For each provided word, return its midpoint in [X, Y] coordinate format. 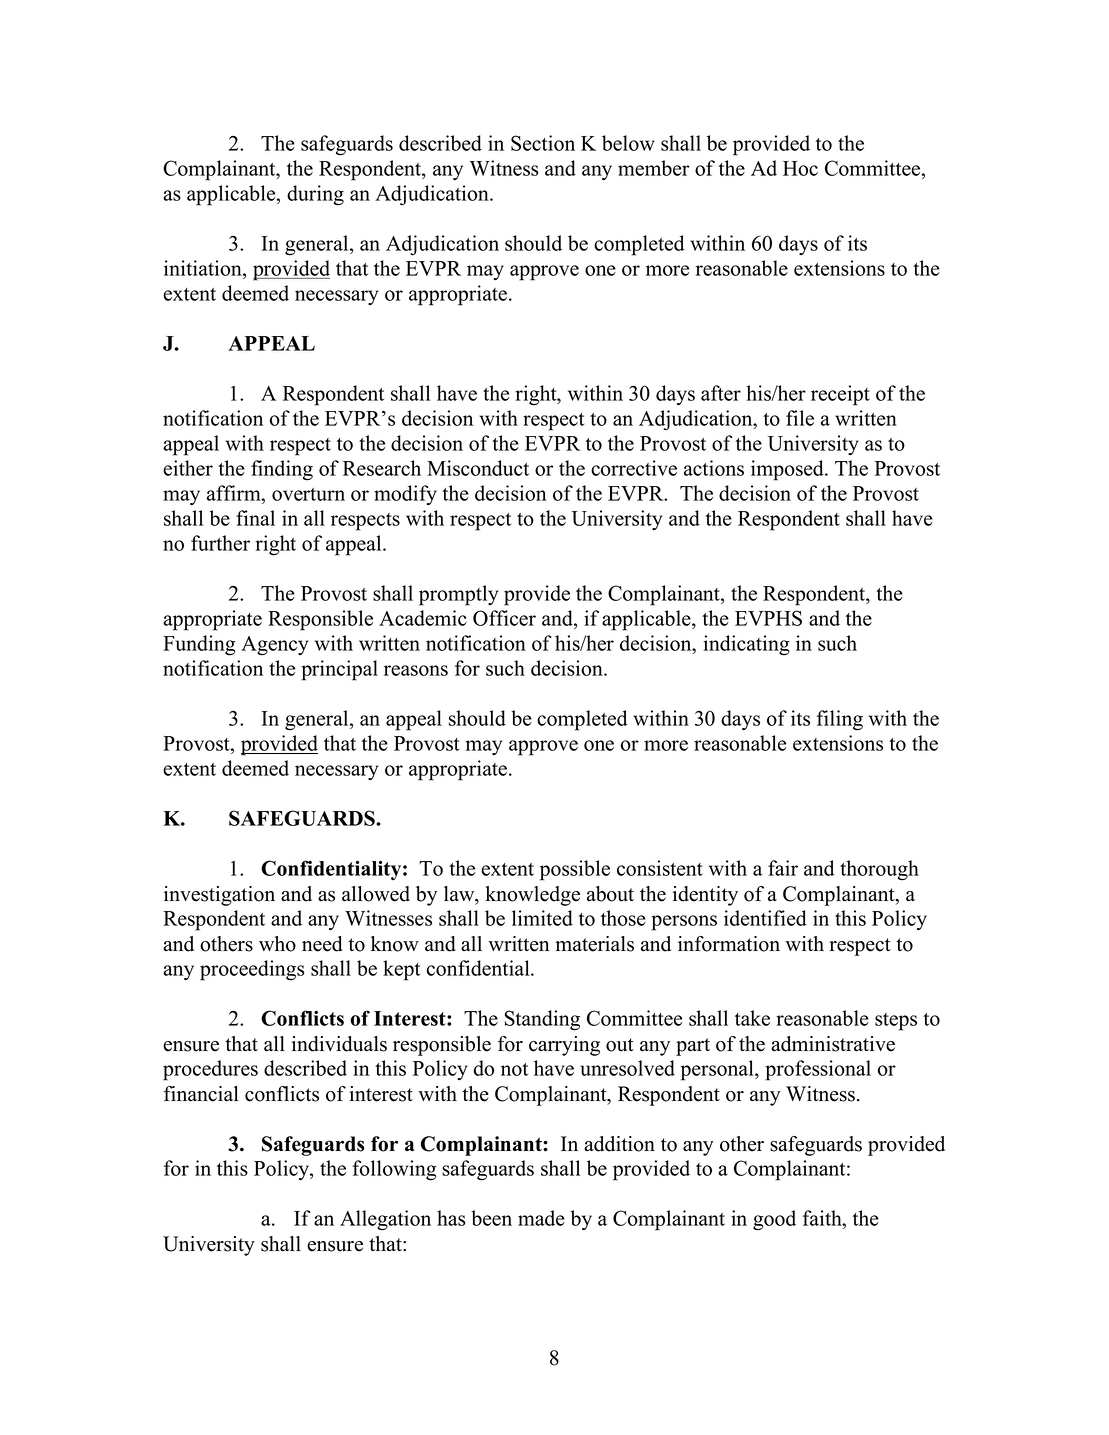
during [315, 195]
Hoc [800, 168]
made [541, 1218]
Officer [504, 618]
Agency [274, 646]
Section [543, 143]
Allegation [385, 1220]
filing [840, 720]
